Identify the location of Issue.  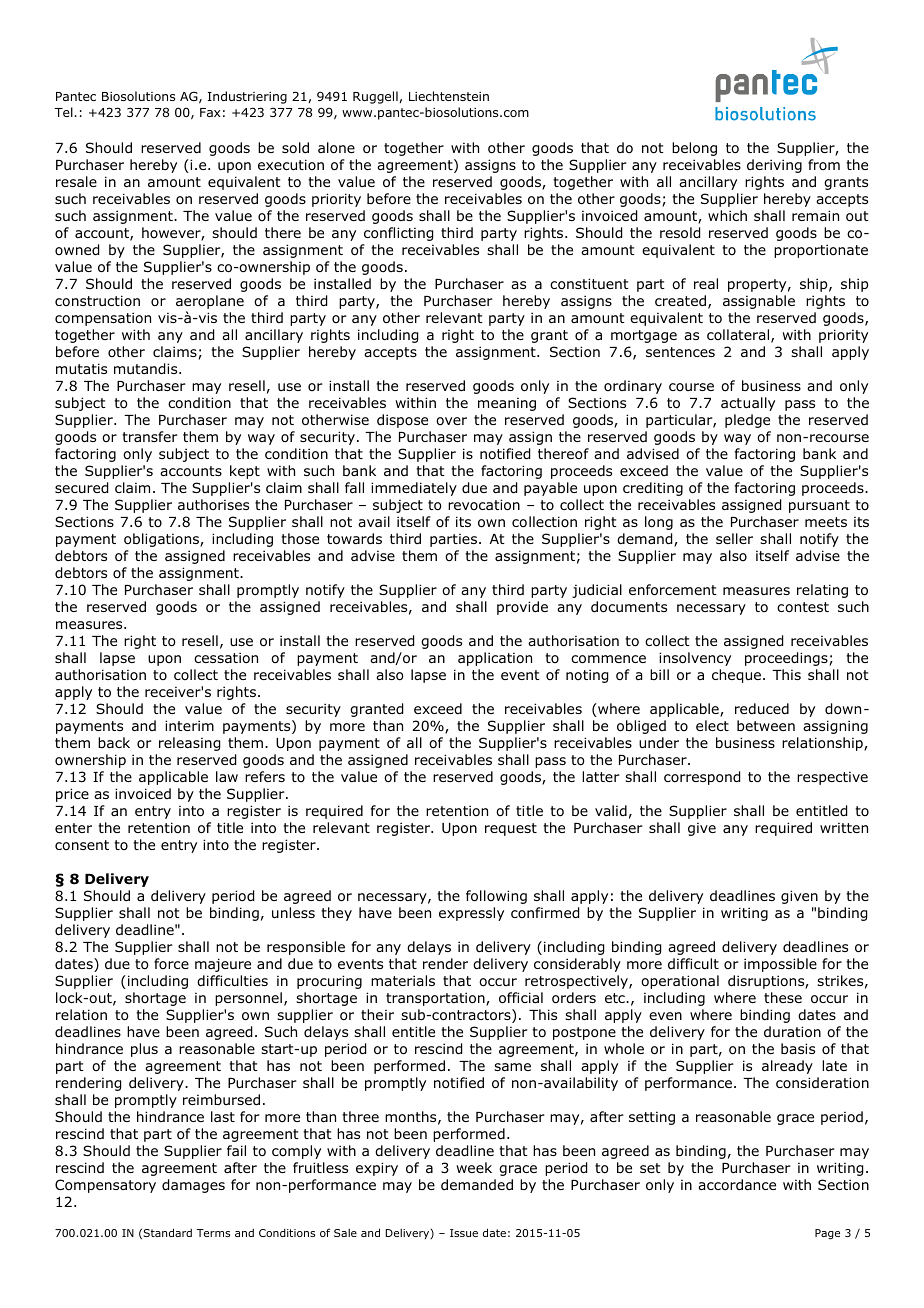
(464, 1233).
